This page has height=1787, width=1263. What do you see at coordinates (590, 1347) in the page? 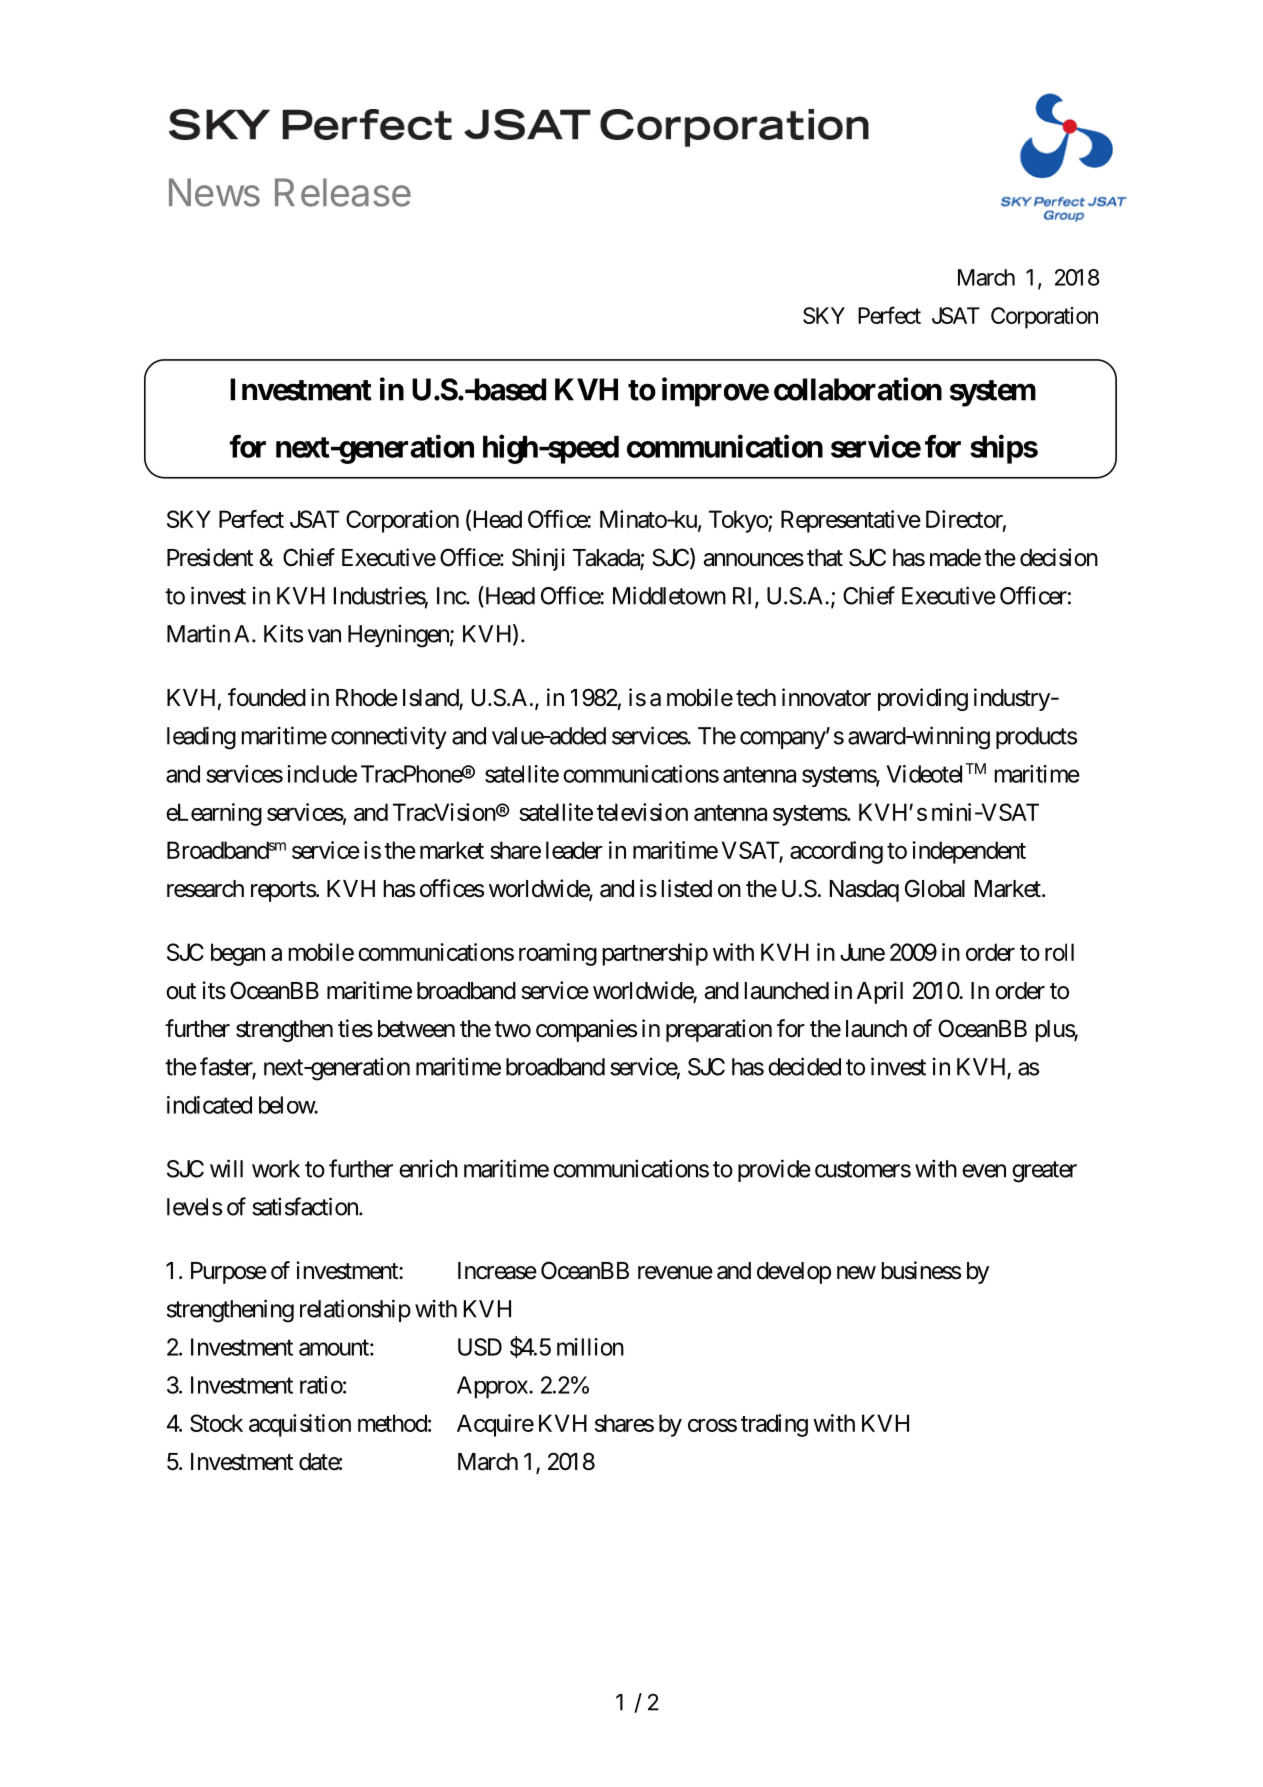
I see `million` at bounding box center [590, 1347].
